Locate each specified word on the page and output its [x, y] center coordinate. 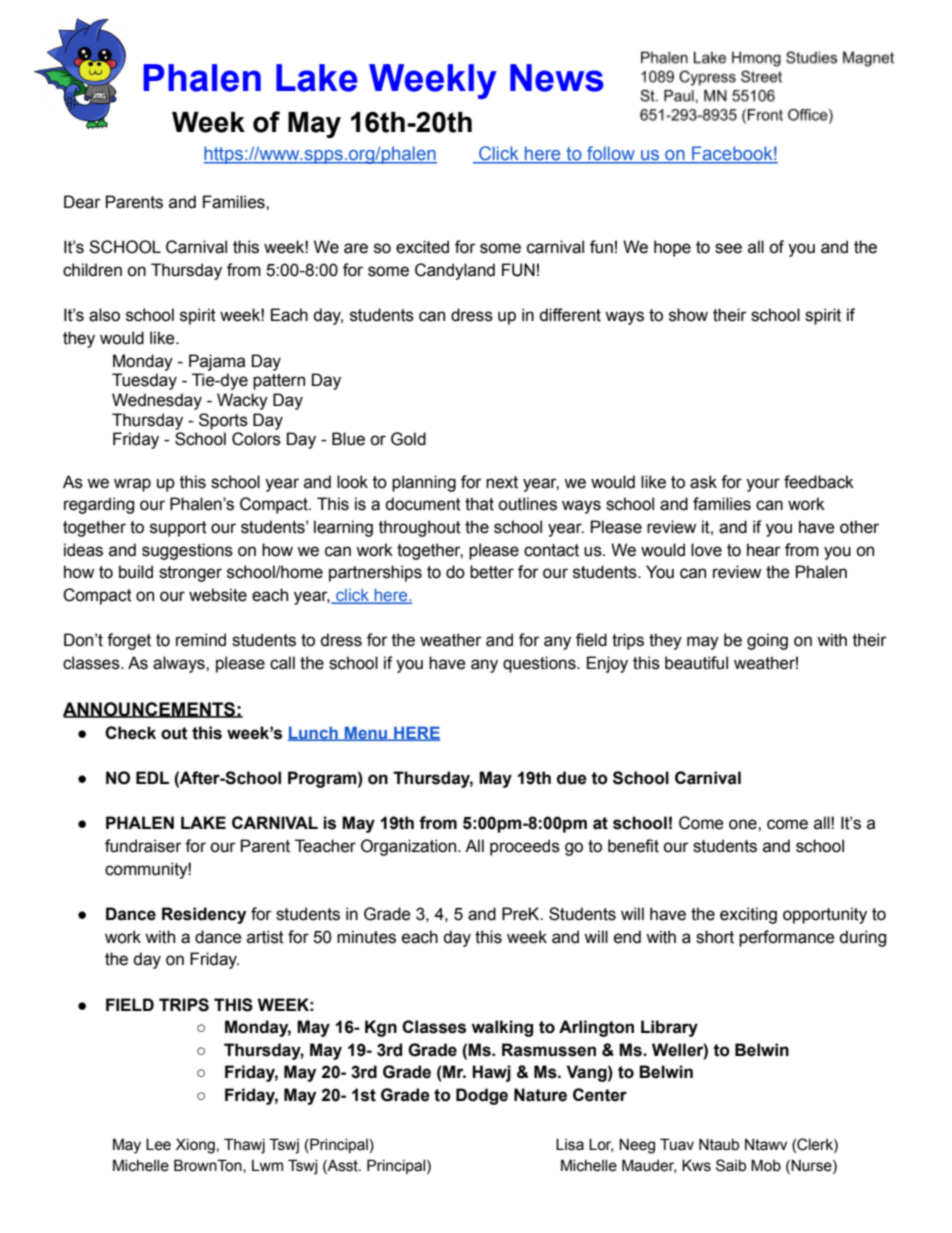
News [557, 78]
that [479, 504]
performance [787, 938]
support [178, 529]
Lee [158, 1144]
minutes [366, 937]
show [688, 315]
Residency [204, 915]
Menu [366, 733]
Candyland [455, 271]
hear [764, 550]
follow [611, 154]
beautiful [696, 663]
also [104, 315]
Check [130, 733]
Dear [82, 202]
